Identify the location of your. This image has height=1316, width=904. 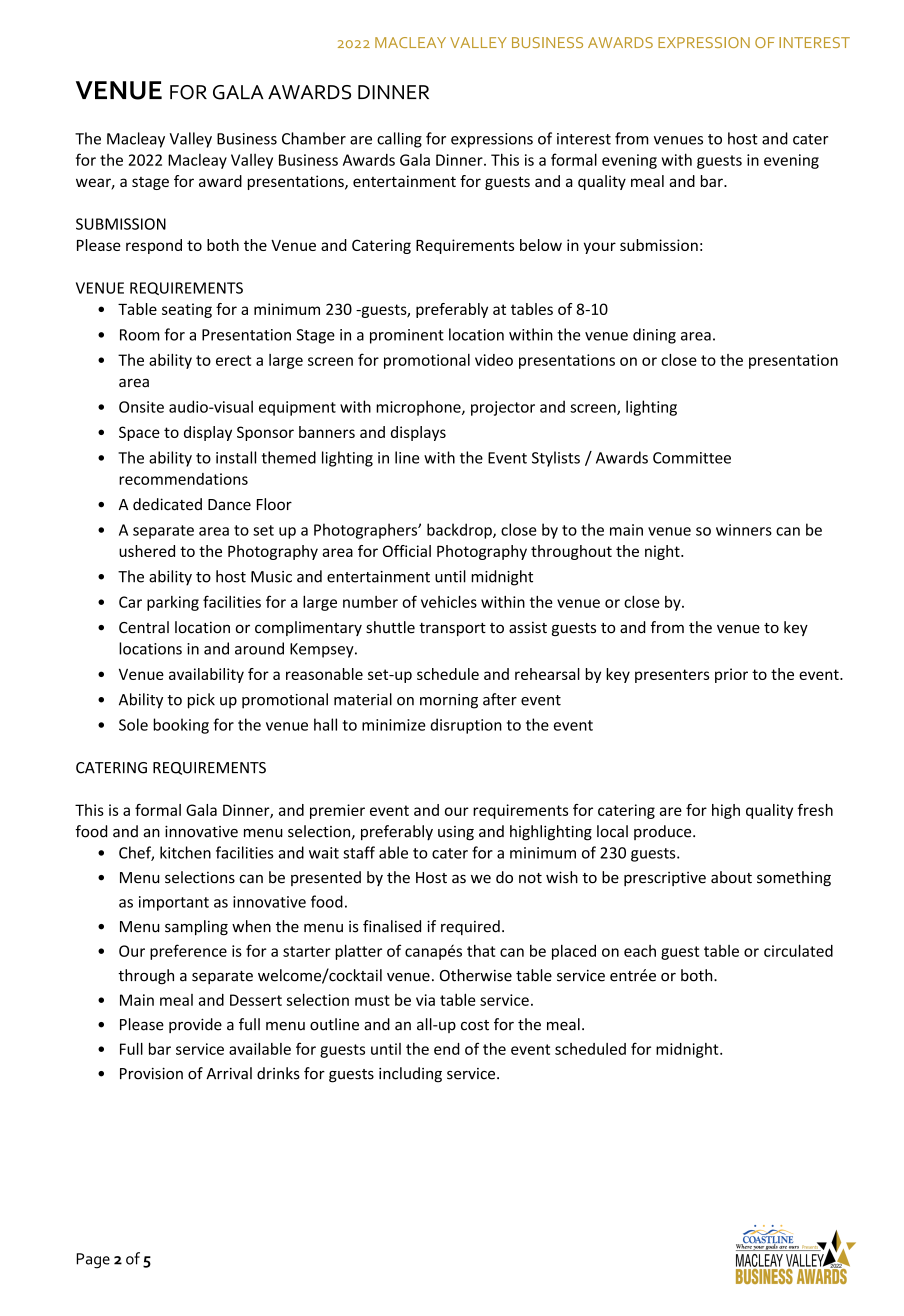
(600, 248).
